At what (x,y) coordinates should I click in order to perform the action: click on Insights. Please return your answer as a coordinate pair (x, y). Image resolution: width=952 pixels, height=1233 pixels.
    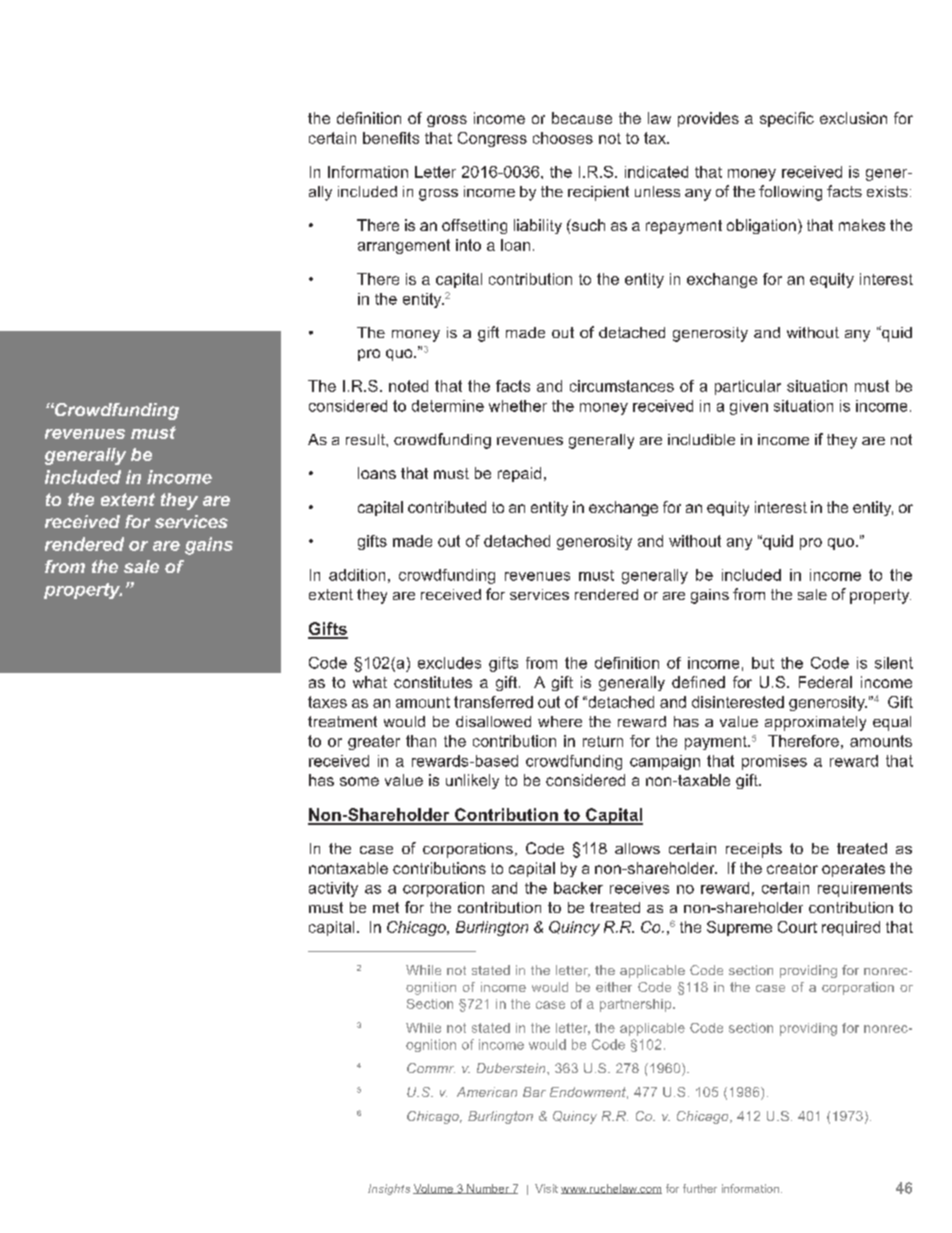
    Looking at the image, I should click on (389, 1189).
